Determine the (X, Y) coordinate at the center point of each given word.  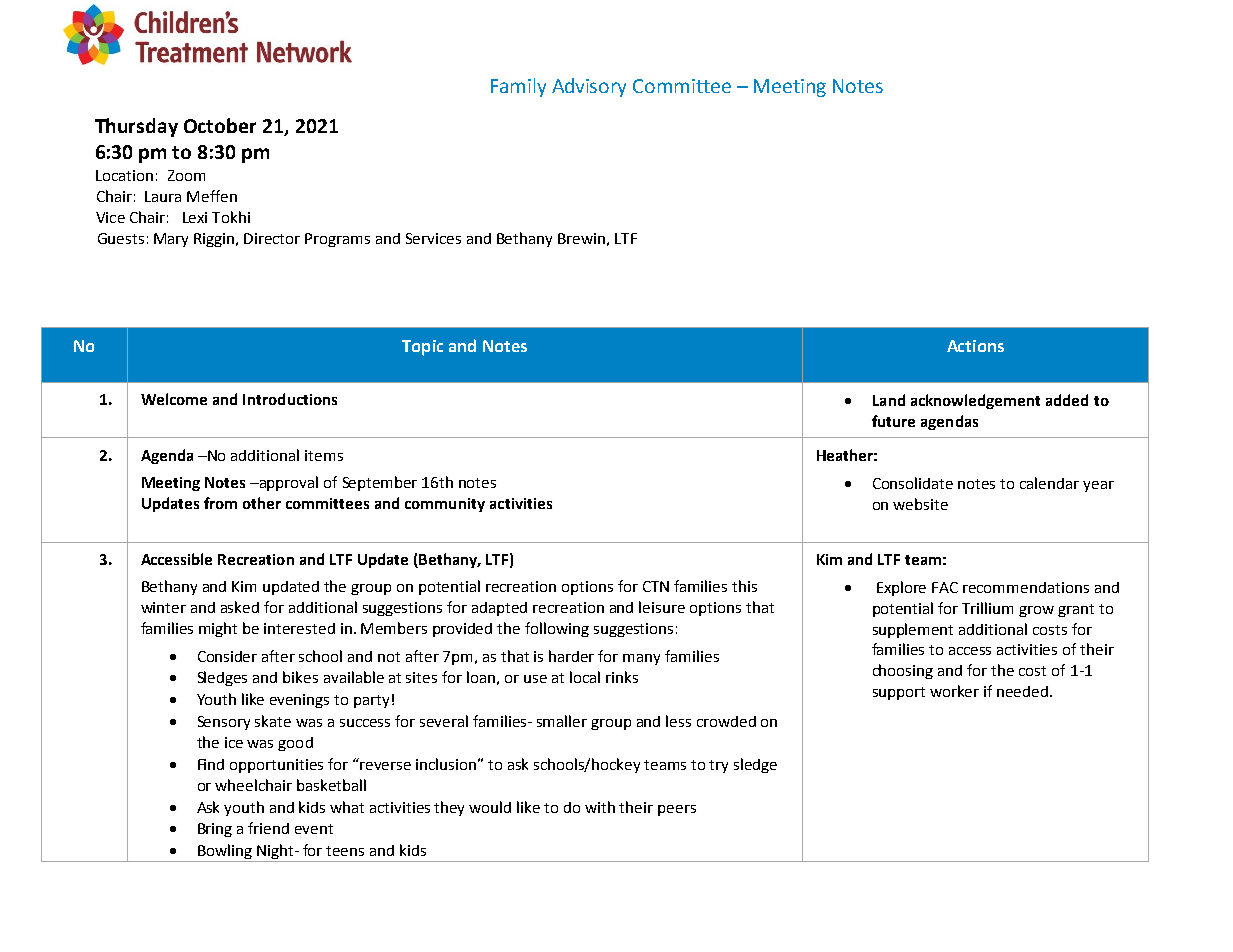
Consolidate (913, 483)
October (220, 125)
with (600, 807)
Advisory (589, 87)
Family (518, 87)
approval (287, 483)
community (445, 505)
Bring (215, 830)
